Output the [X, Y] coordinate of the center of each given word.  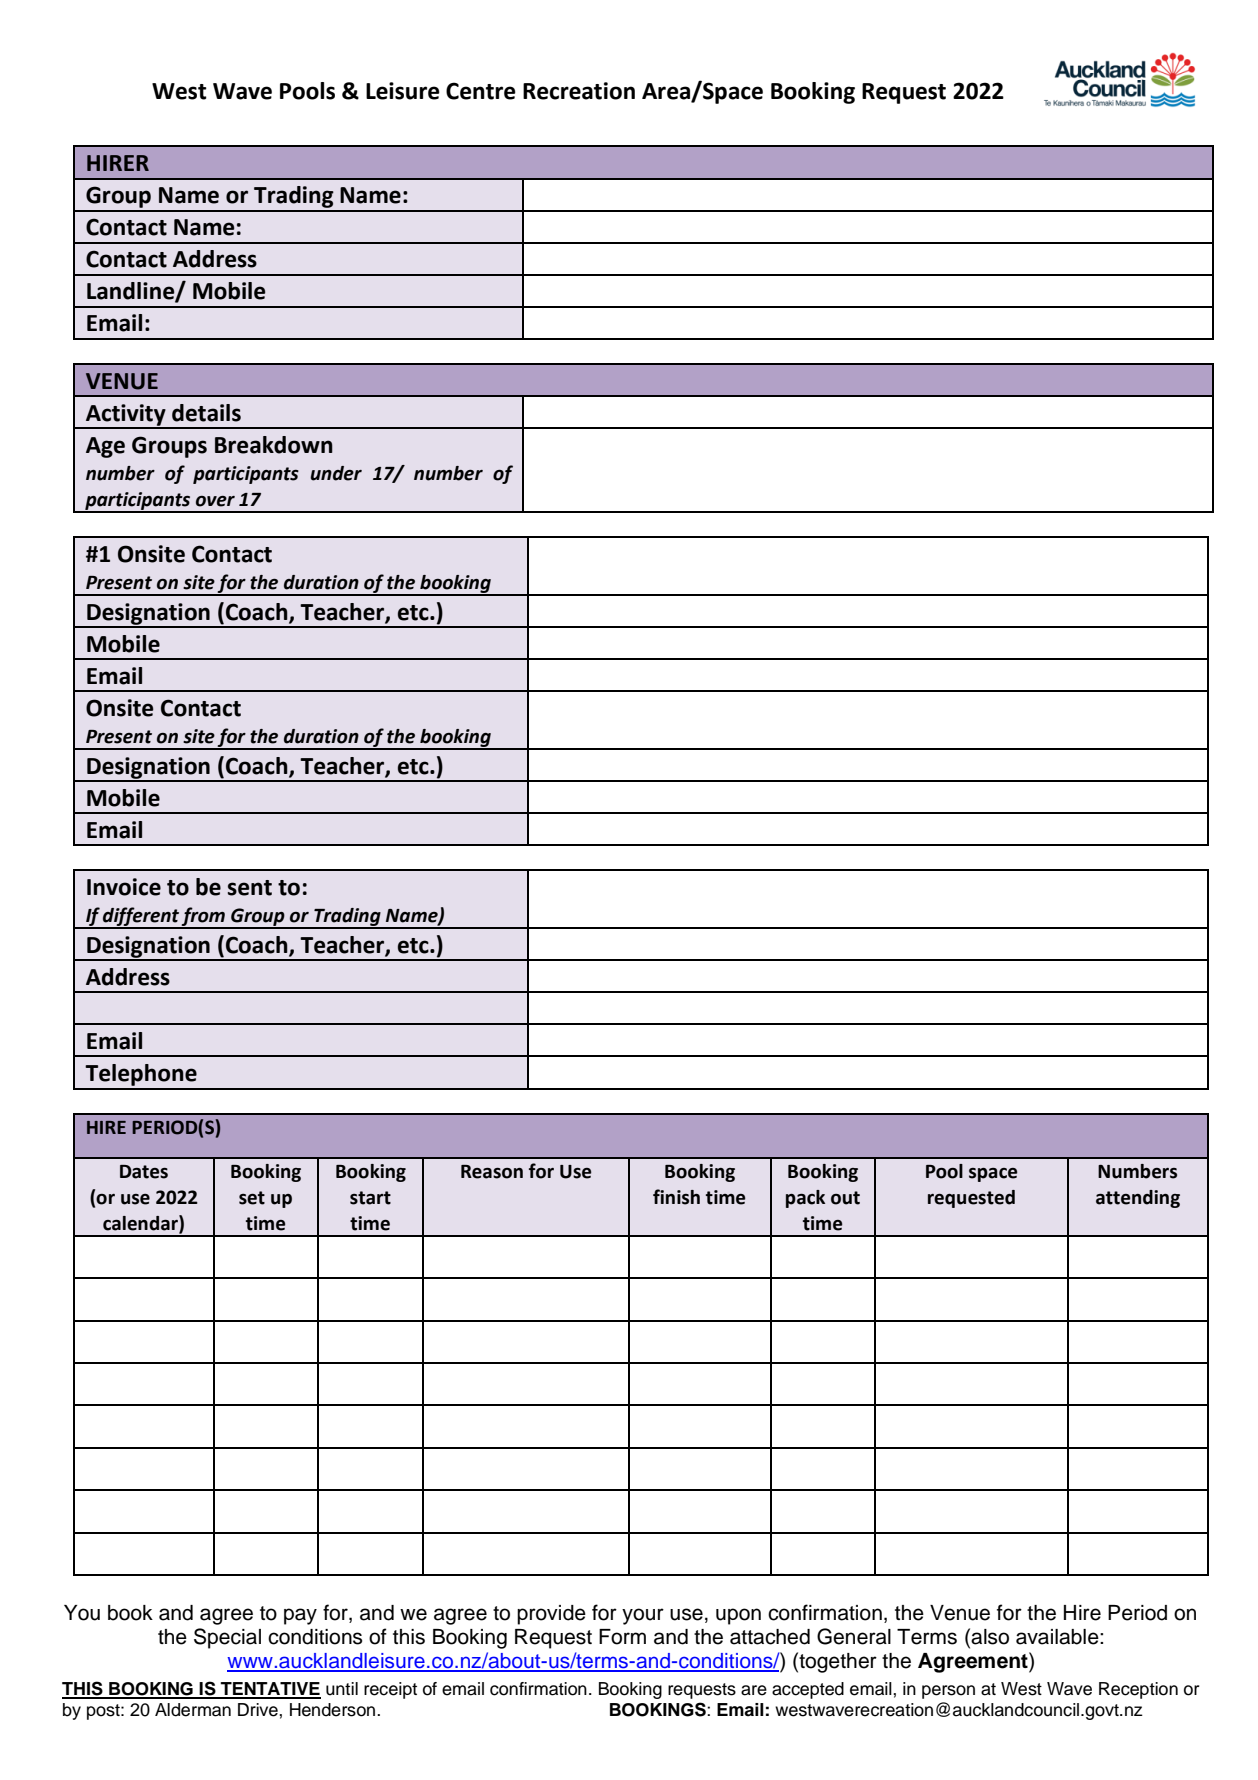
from [203, 917]
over [215, 501]
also [990, 1637]
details [206, 413]
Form [622, 1637]
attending [1138, 1199]
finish [676, 1197]
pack [805, 1199]
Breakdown [274, 445]
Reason [492, 1172]
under [336, 473]
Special [227, 1638]
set [252, 1198]
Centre [481, 91]
